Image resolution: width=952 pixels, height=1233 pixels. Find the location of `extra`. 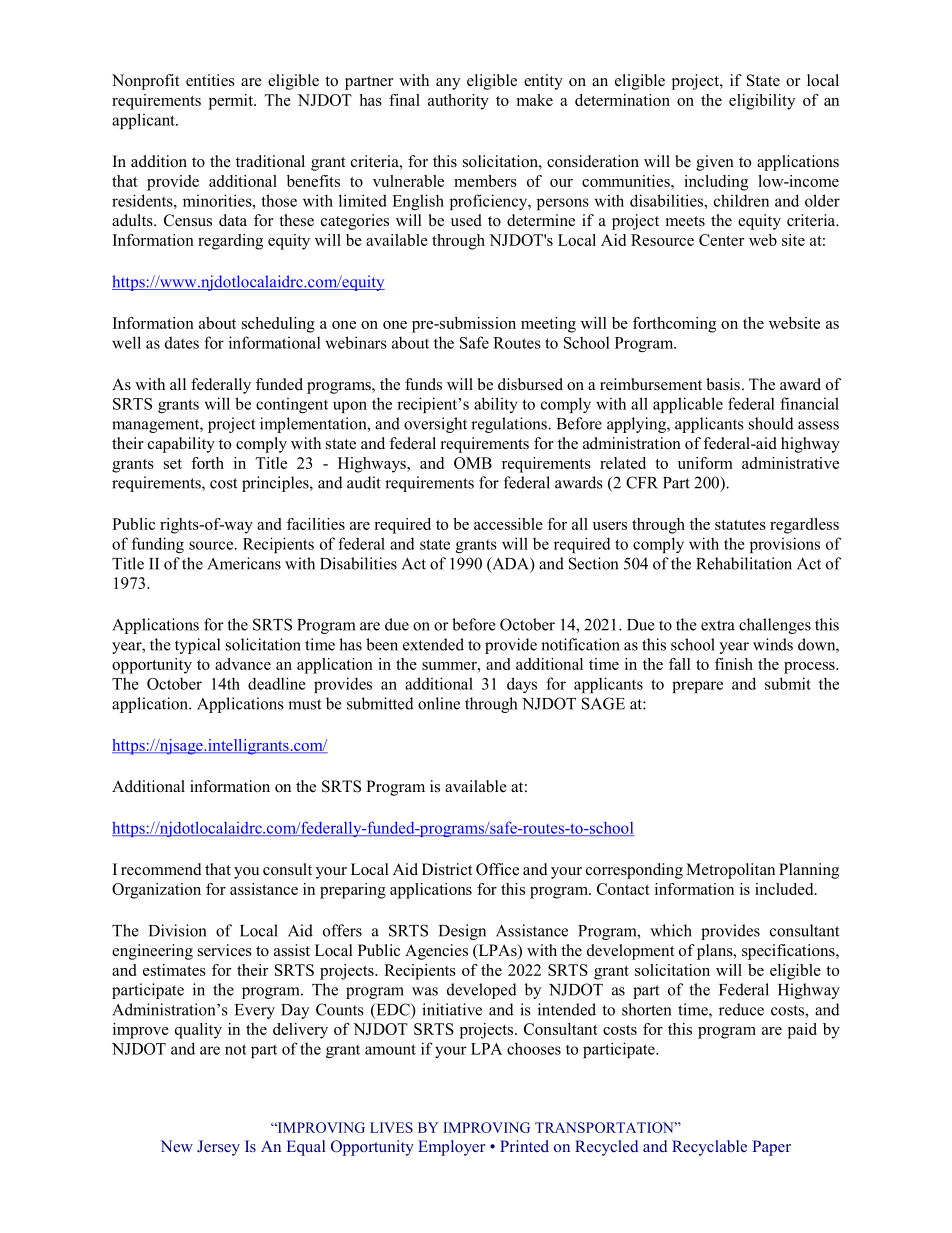

extra is located at coordinates (718, 625).
